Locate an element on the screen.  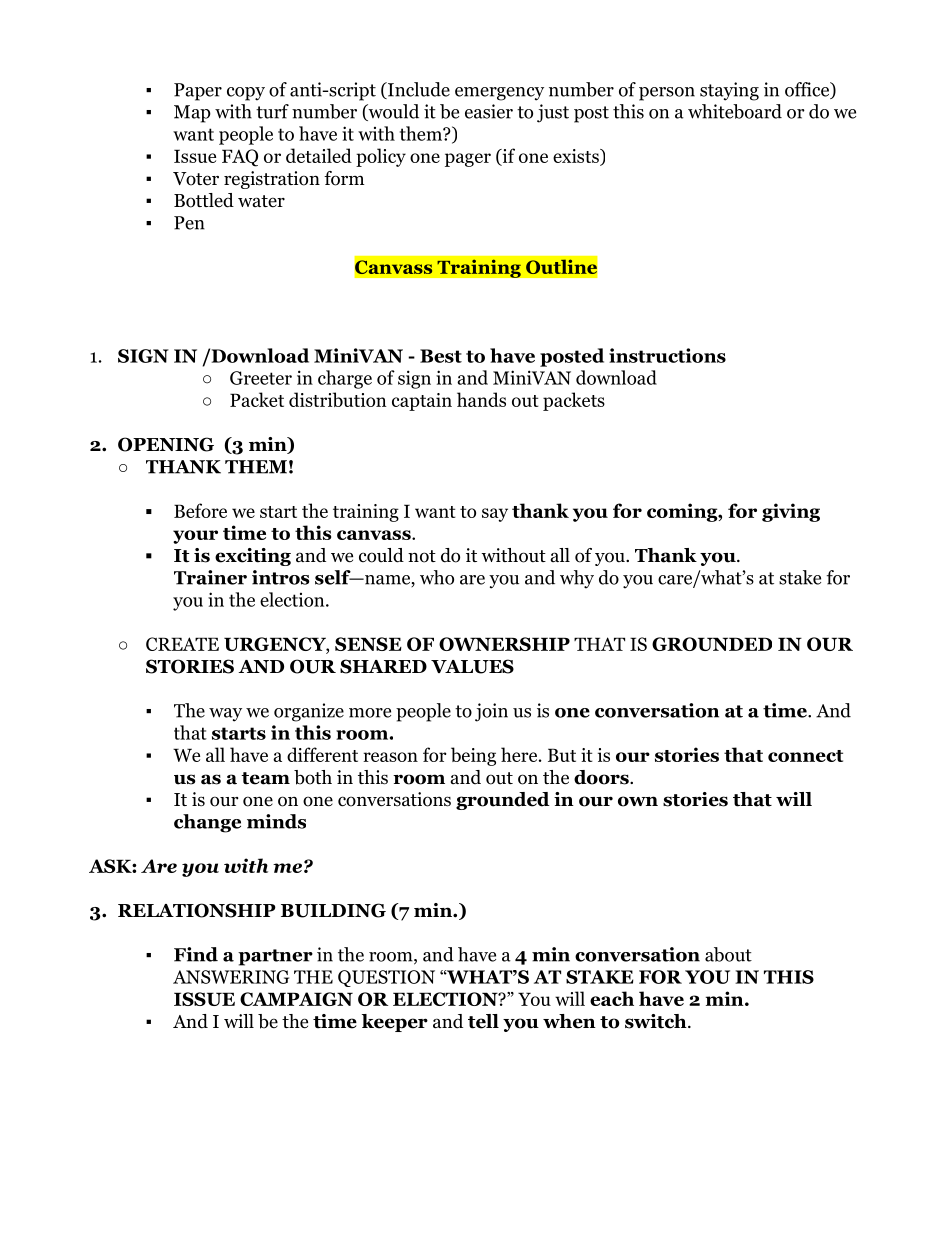
giving is located at coordinates (791, 512).
